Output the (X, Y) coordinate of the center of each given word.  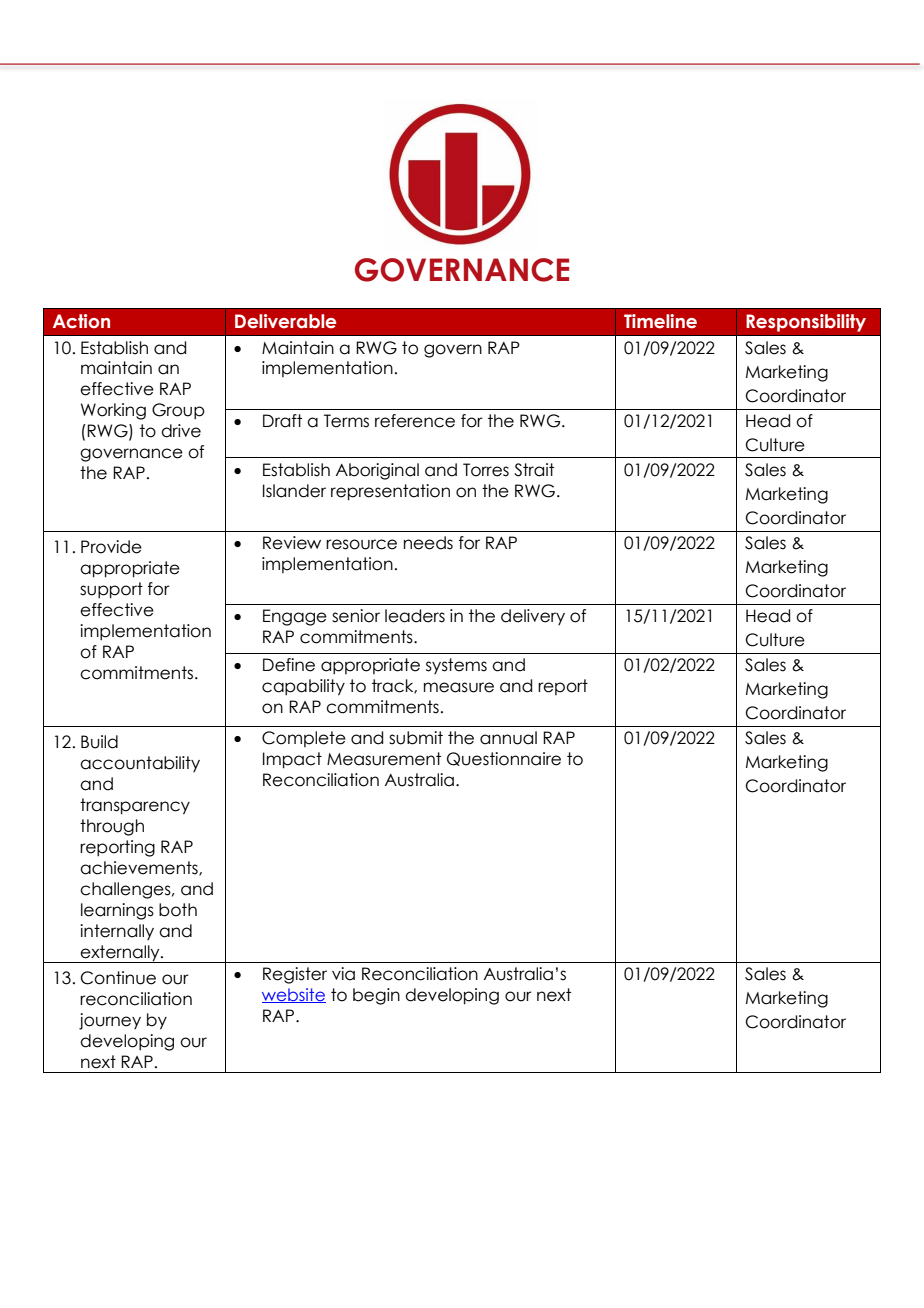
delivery (533, 617)
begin (376, 996)
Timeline (660, 321)
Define (289, 665)
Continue (118, 978)
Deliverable (285, 321)
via (343, 974)
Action (81, 321)
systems (456, 666)
